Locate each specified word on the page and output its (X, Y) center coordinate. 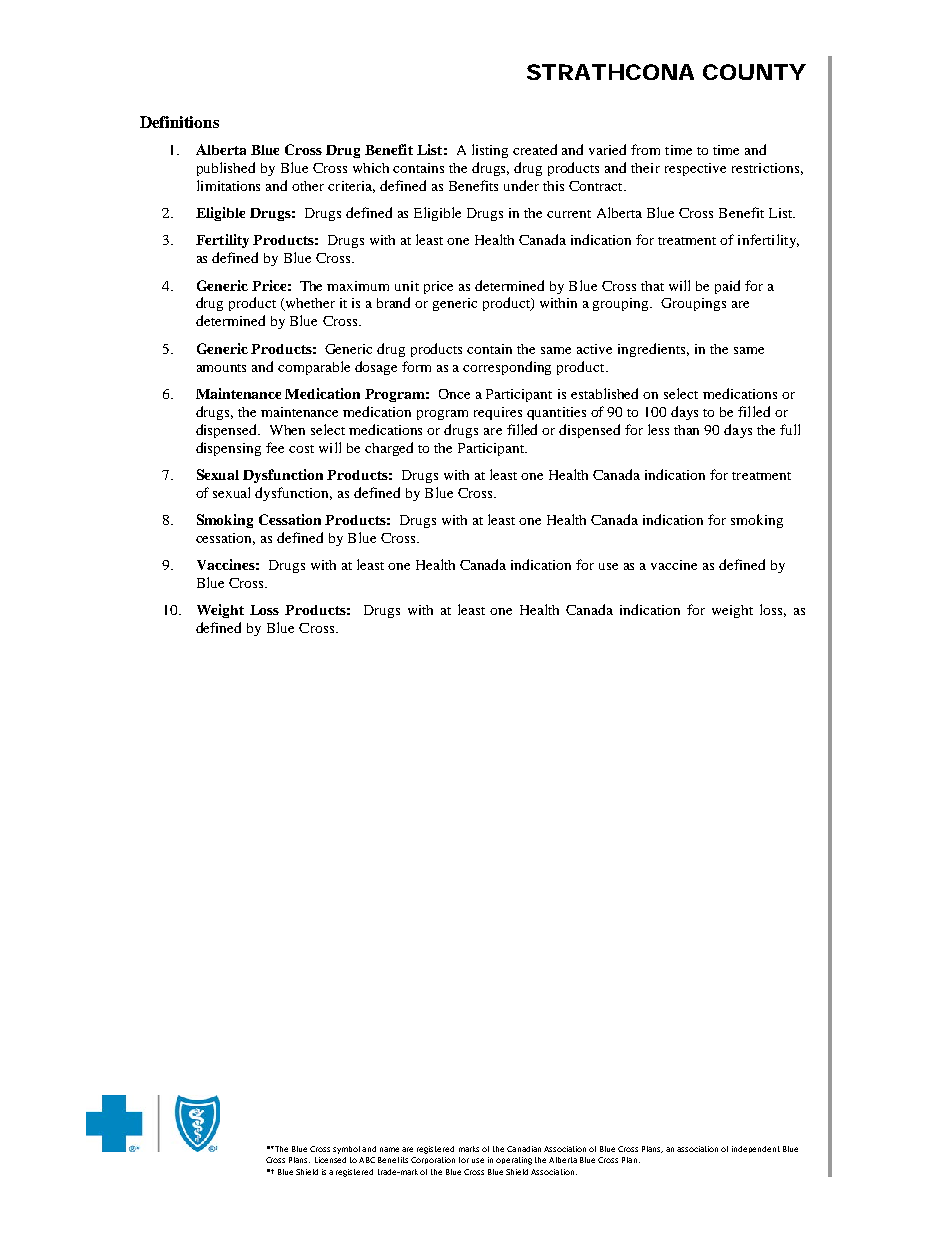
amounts (221, 368)
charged (389, 449)
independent (756, 1149)
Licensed (330, 1160)
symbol (346, 1150)
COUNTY (754, 72)
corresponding (507, 368)
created (535, 149)
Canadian (524, 1149)
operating (514, 1161)
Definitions (179, 122)
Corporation (433, 1160)
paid (727, 287)
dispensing (228, 449)
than (686, 430)
